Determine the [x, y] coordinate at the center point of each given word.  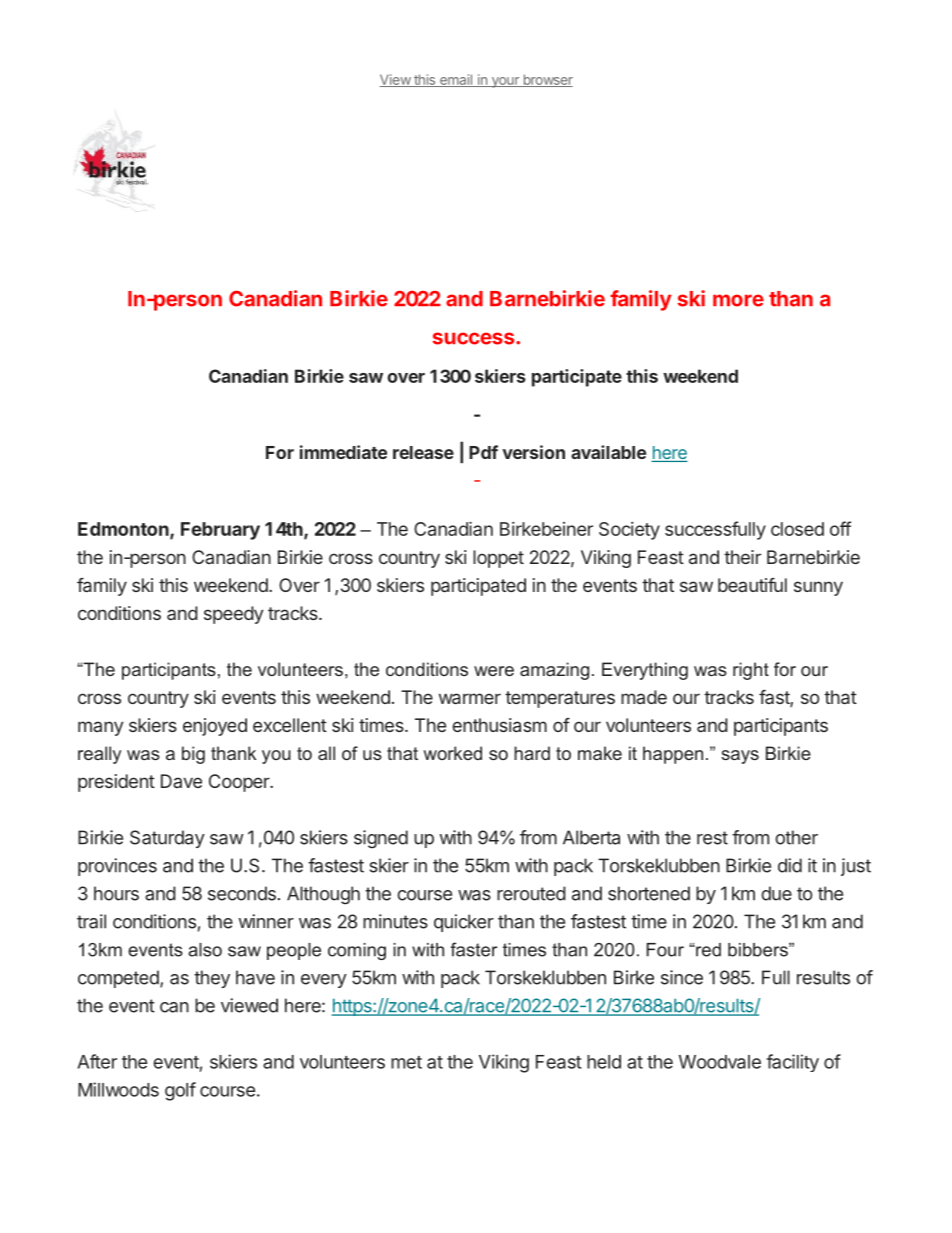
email [456, 80]
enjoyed [215, 727]
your [505, 82]
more [738, 300]
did [790, 865]
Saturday [167, 839]
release [423, 452]
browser [547, 80]
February [220, 531]
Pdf [483, 452]
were [494, 671]
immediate [343, 452]
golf [180, 1091]
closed [797, 529]
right [751, 671]
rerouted [531, 893]
